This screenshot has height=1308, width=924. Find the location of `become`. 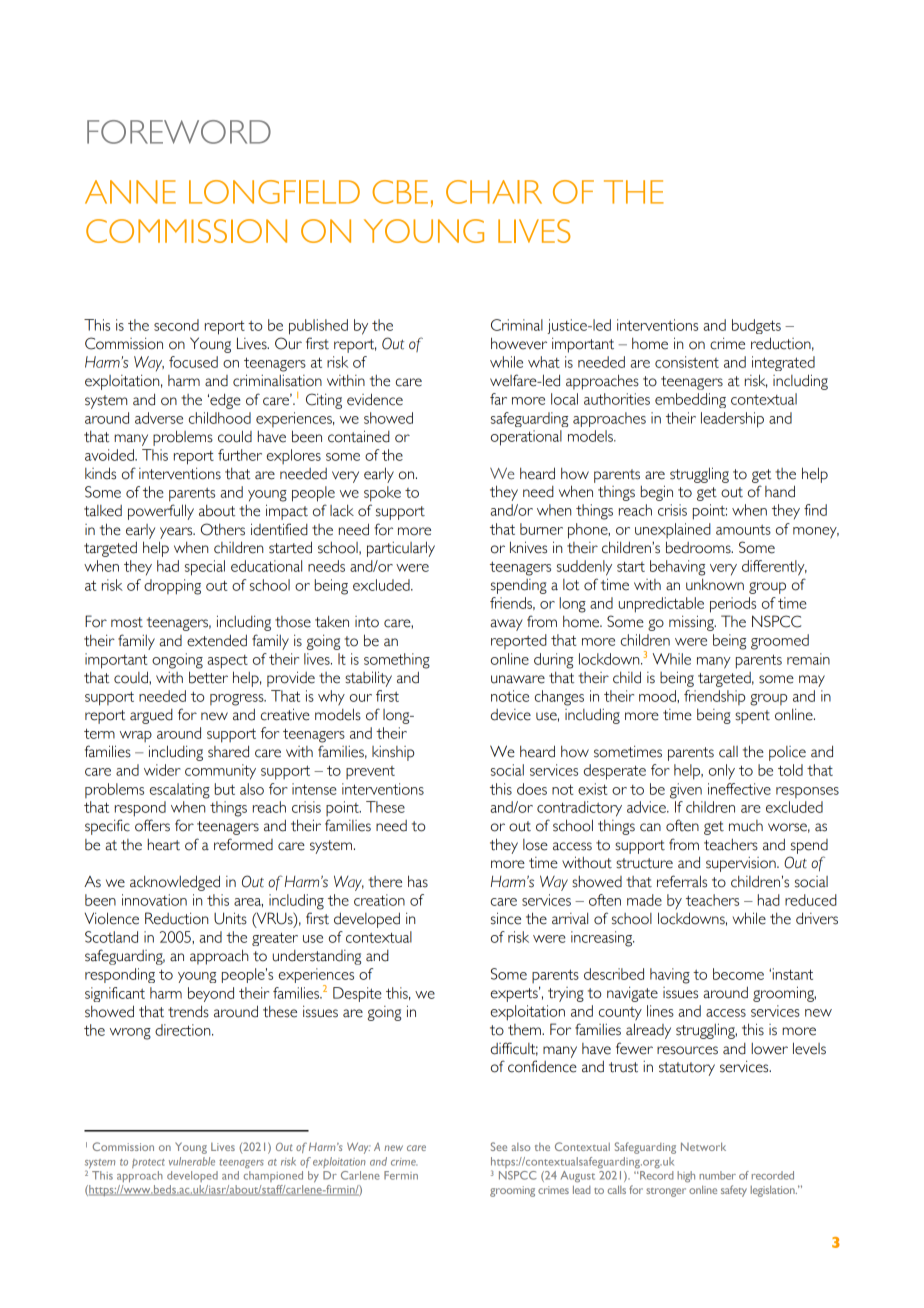

become is located at coordinates (738, 974).
